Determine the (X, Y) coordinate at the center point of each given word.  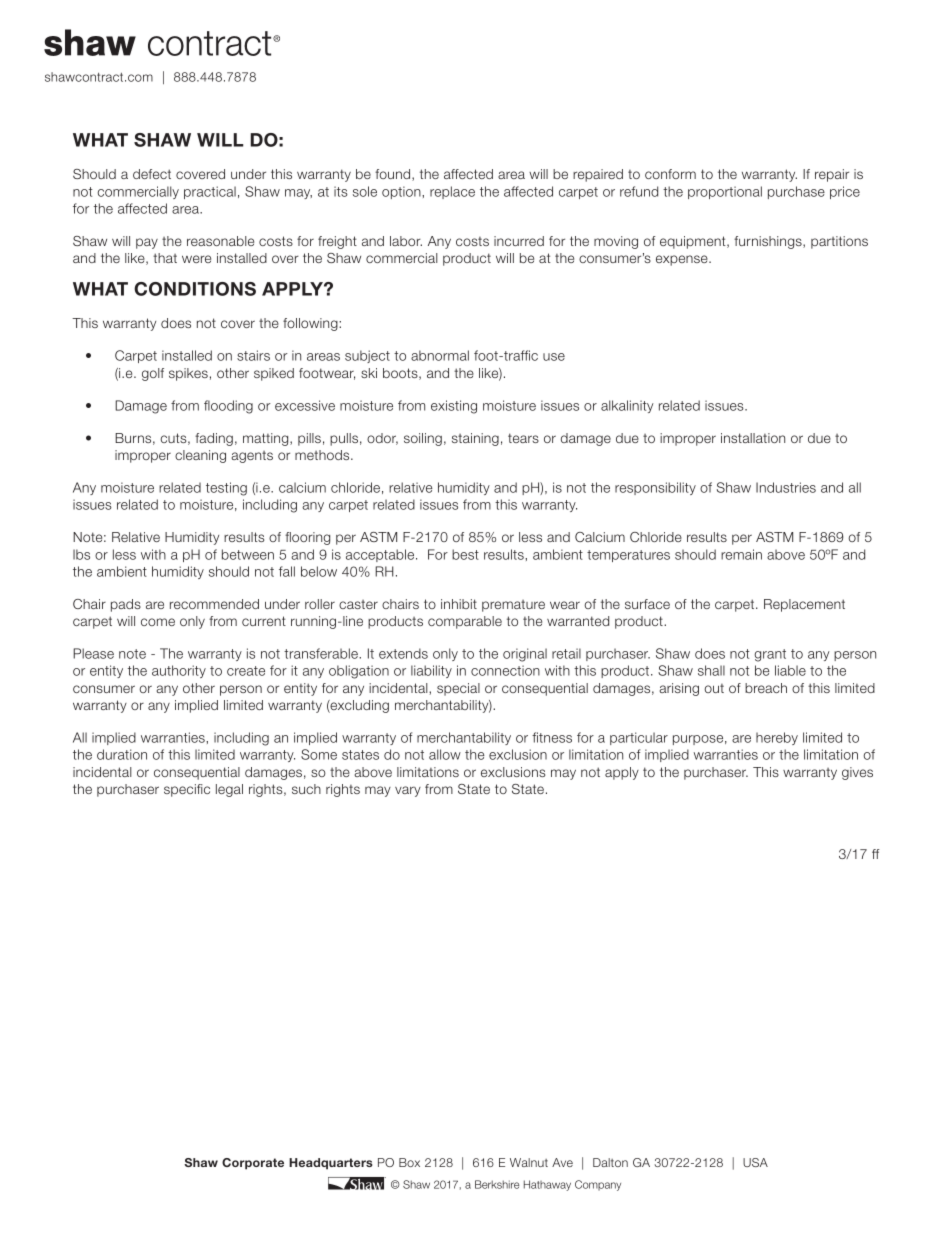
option (402, 192)
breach (766, 688)
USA (755, 1162)
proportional (725, 192)
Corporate (253, 1164)
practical (210, 192)
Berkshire (497, 1184)
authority (179, 671)
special (458, 689)
